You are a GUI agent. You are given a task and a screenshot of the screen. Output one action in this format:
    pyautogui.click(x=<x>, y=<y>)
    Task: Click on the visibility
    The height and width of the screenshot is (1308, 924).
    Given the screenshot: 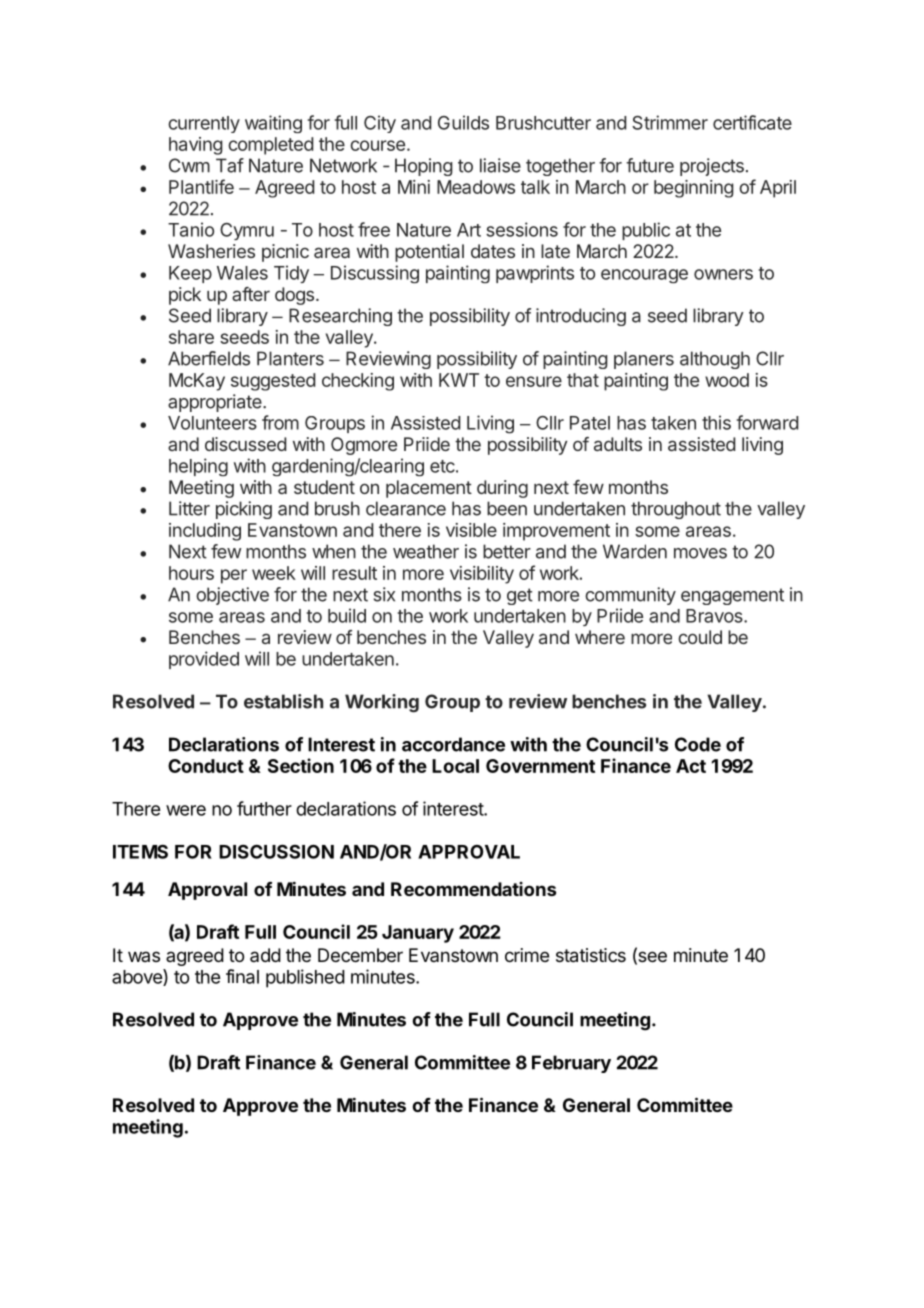 What is the action you would take?
    pyautogui.click(x=482, y=575)
